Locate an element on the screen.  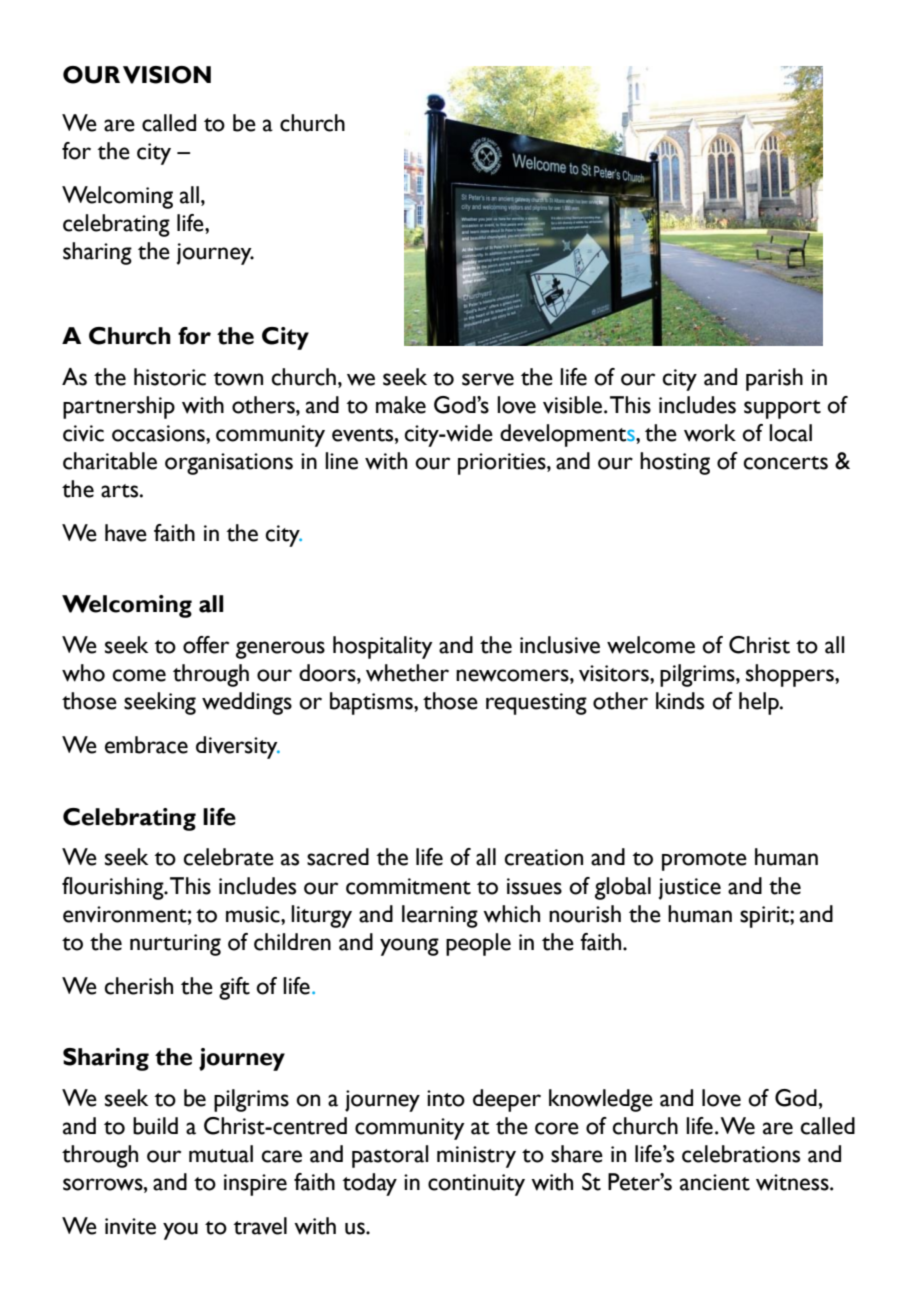
VISION is located at coordinates (167, 75).
